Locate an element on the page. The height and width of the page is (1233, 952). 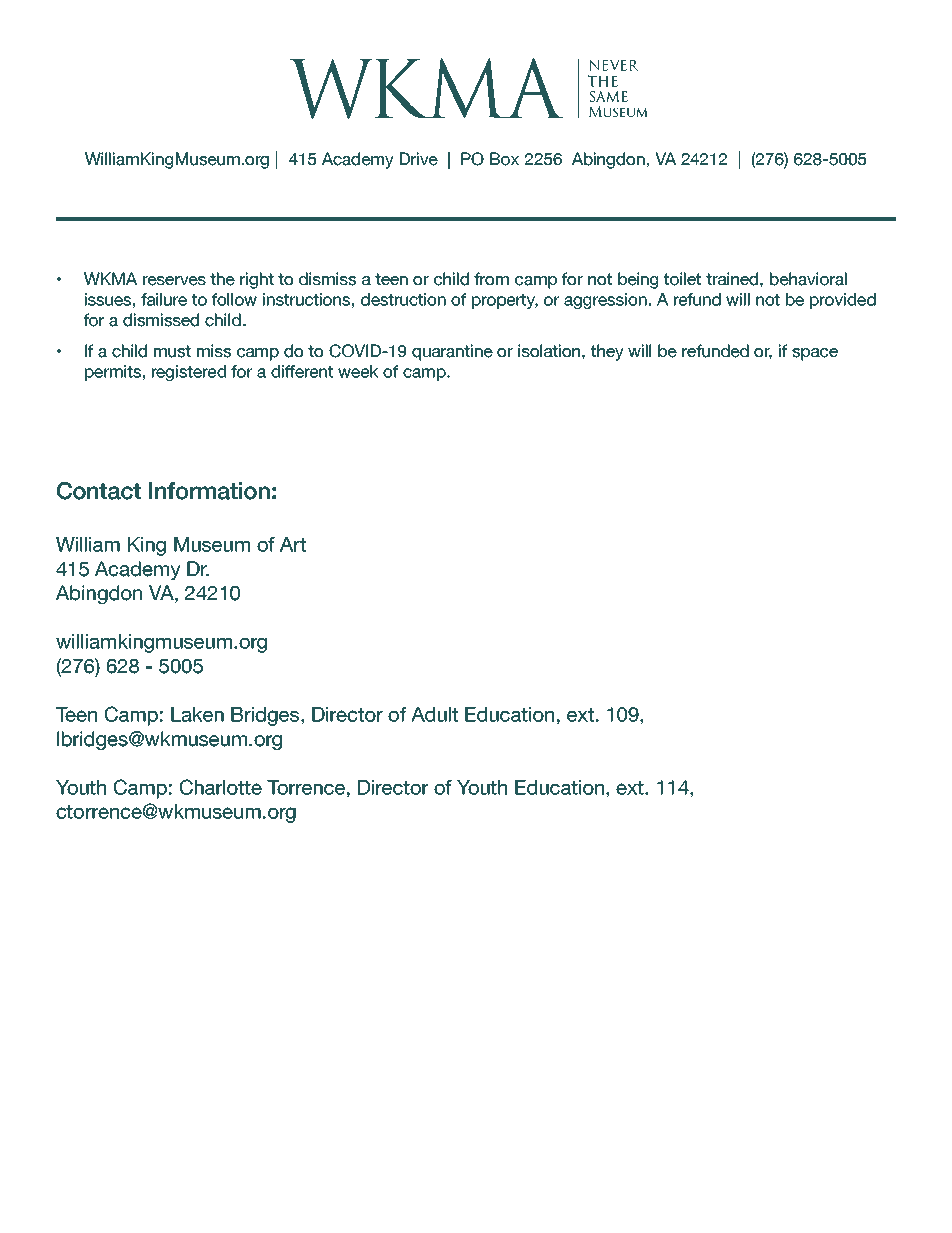
Art is located at coordinates (293, 544).
